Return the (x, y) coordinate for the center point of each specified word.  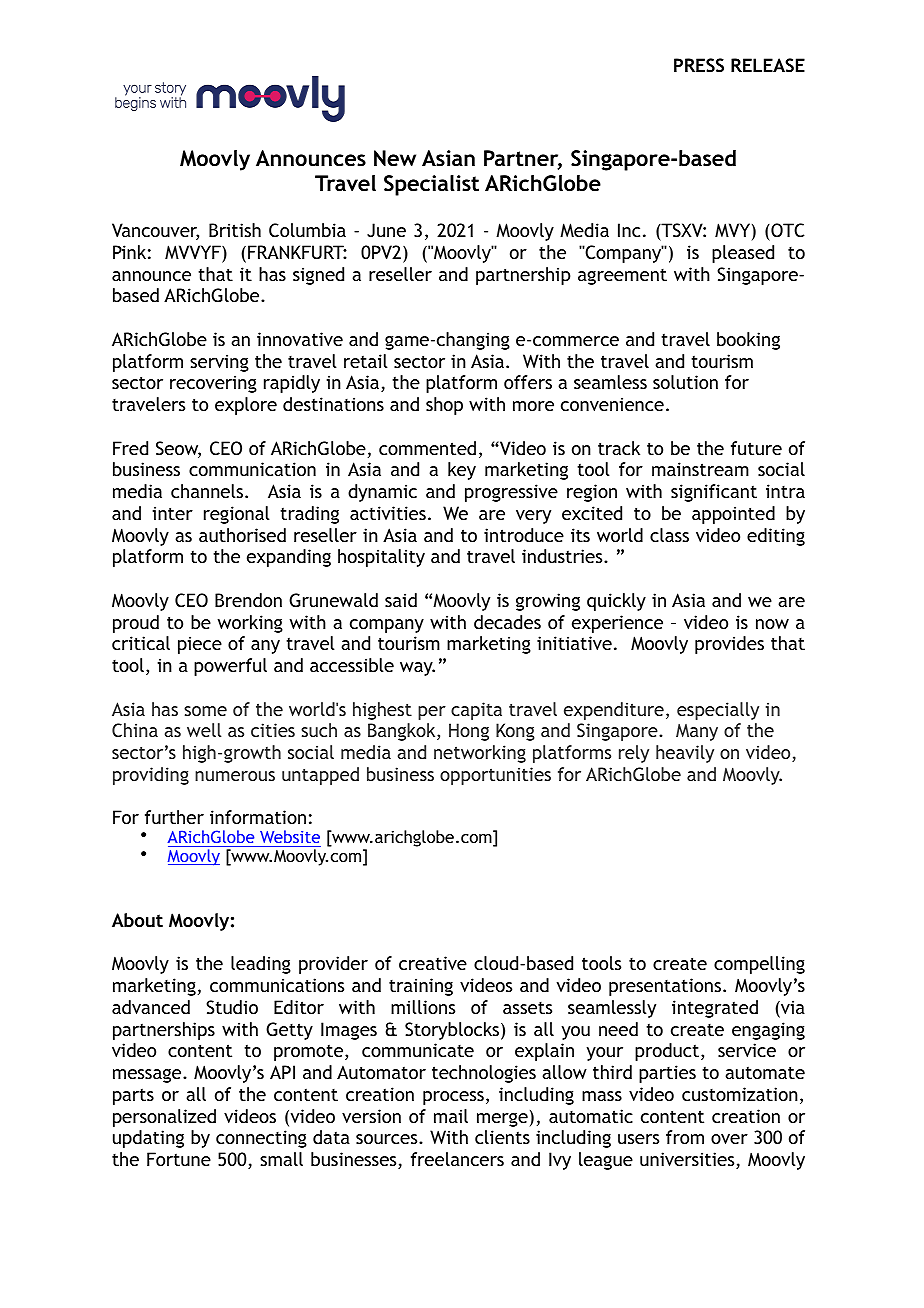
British (235, 230)
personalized (164, 1118)
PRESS (699, 65)
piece (200, 645)
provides (729, 645)
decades (507, 622)
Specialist (431, 185)
